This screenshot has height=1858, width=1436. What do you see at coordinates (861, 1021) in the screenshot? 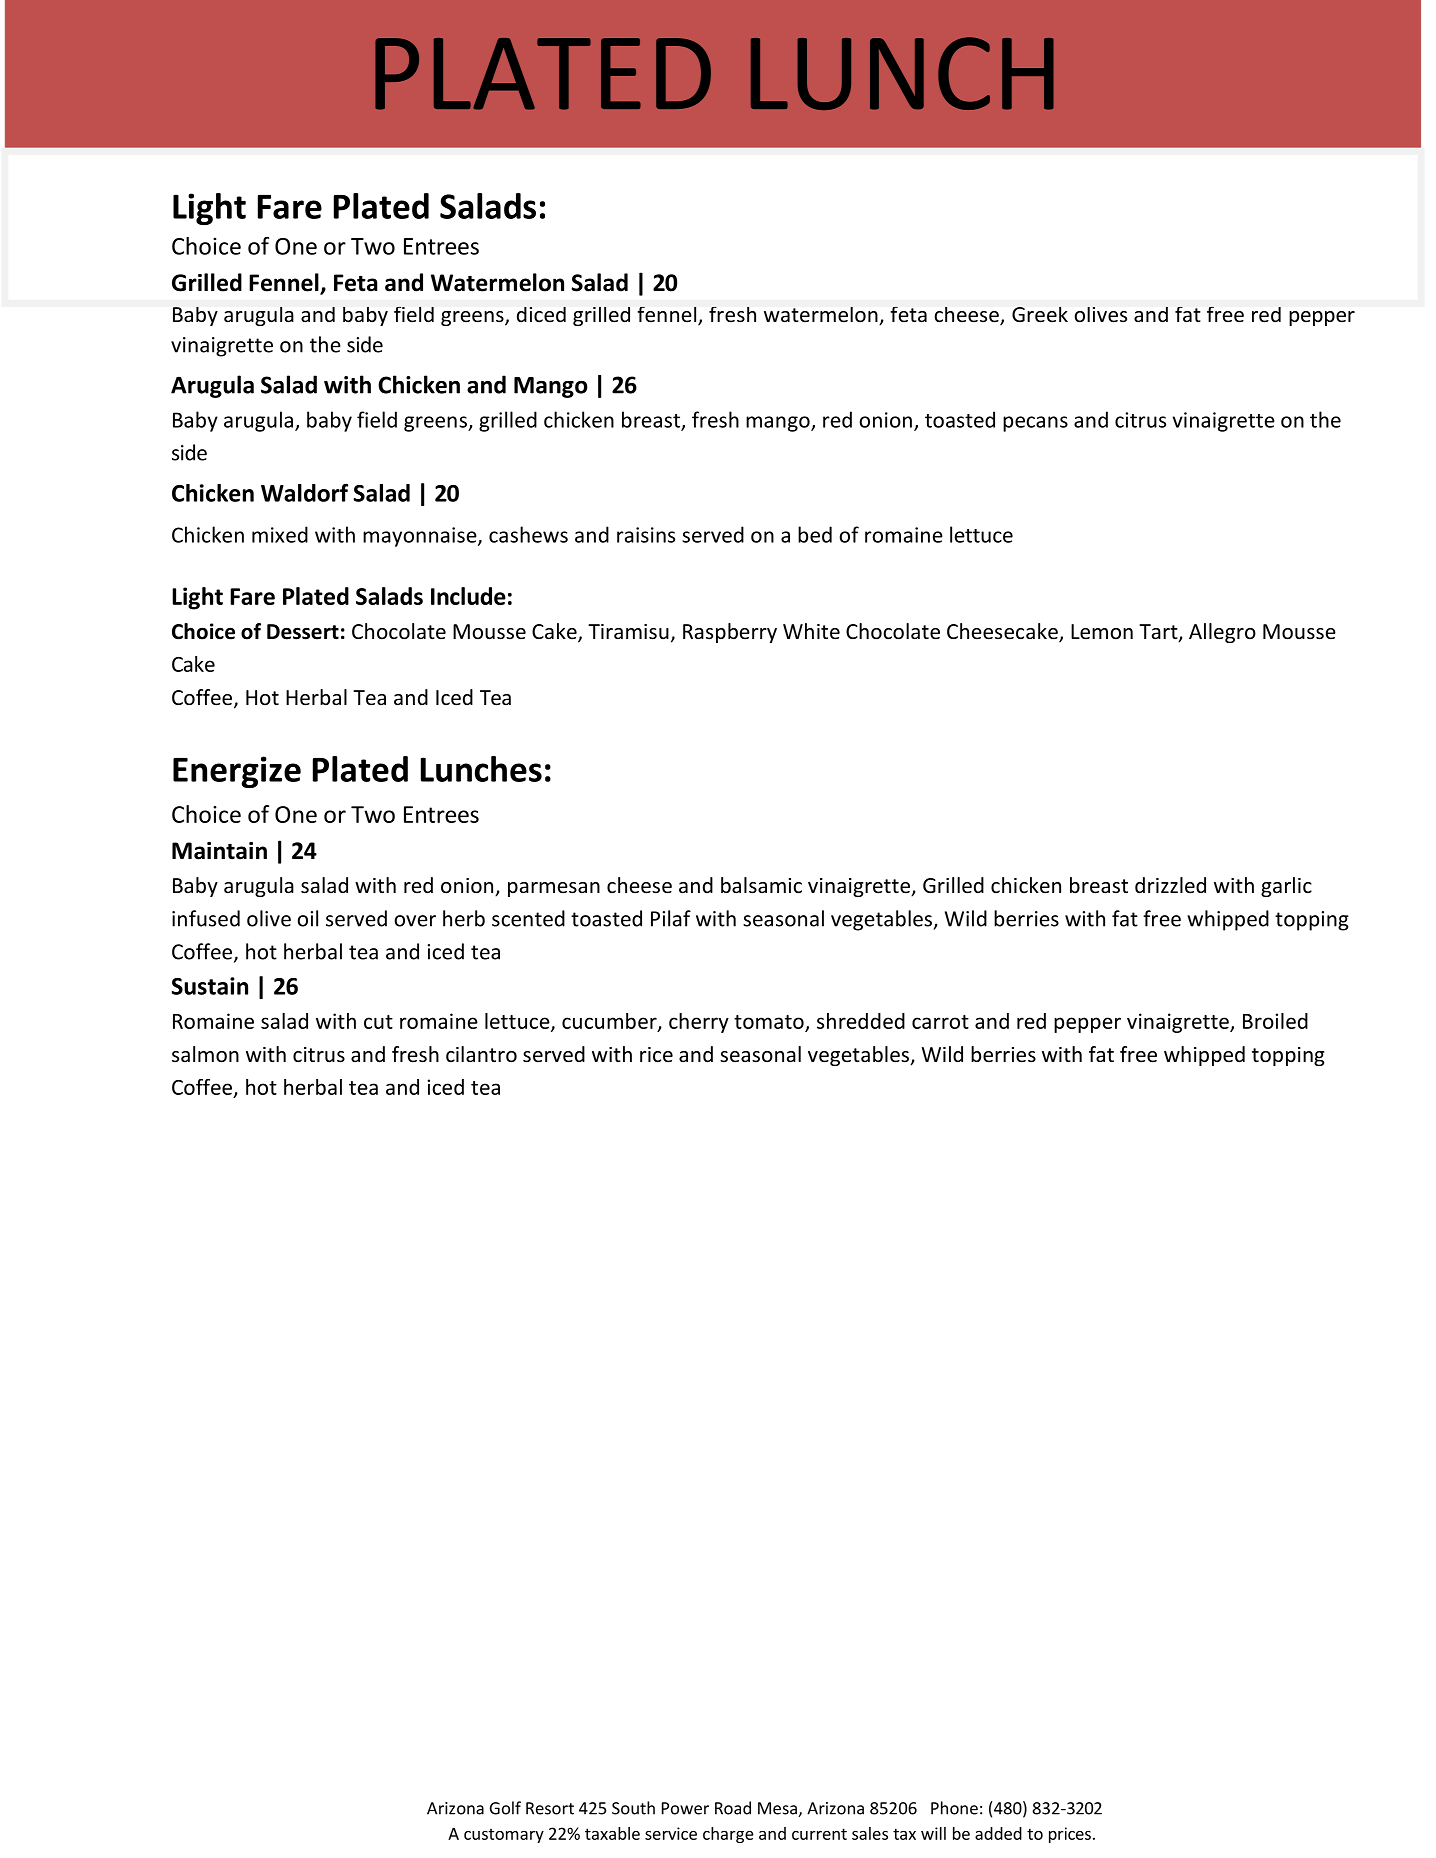
I see `shredded` at bounding box center [861, 1021].
